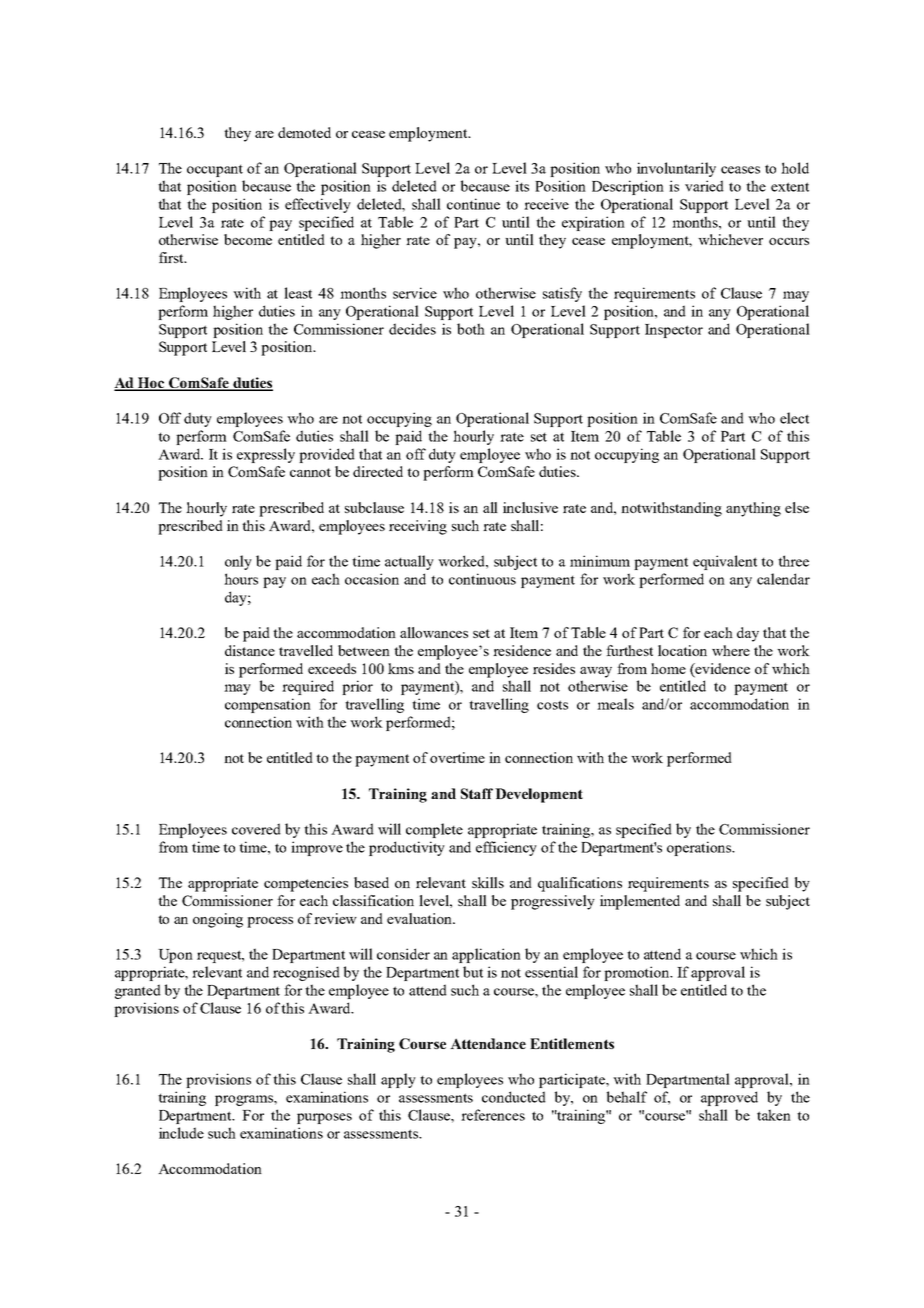 The image size is (924, 1308). I want to click on expressly, so click(266, 455).
